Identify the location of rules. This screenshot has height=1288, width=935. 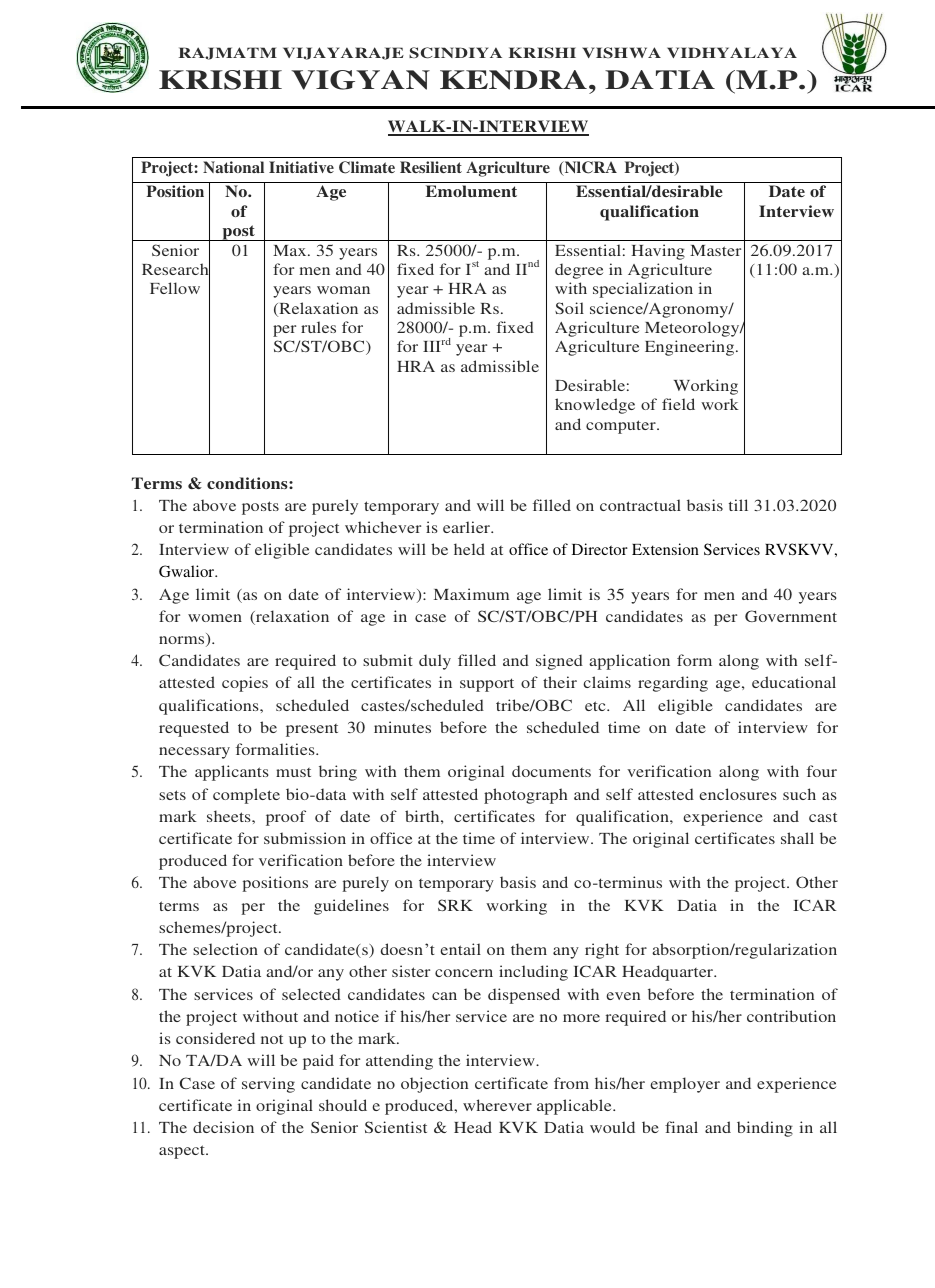
(318, 327).
